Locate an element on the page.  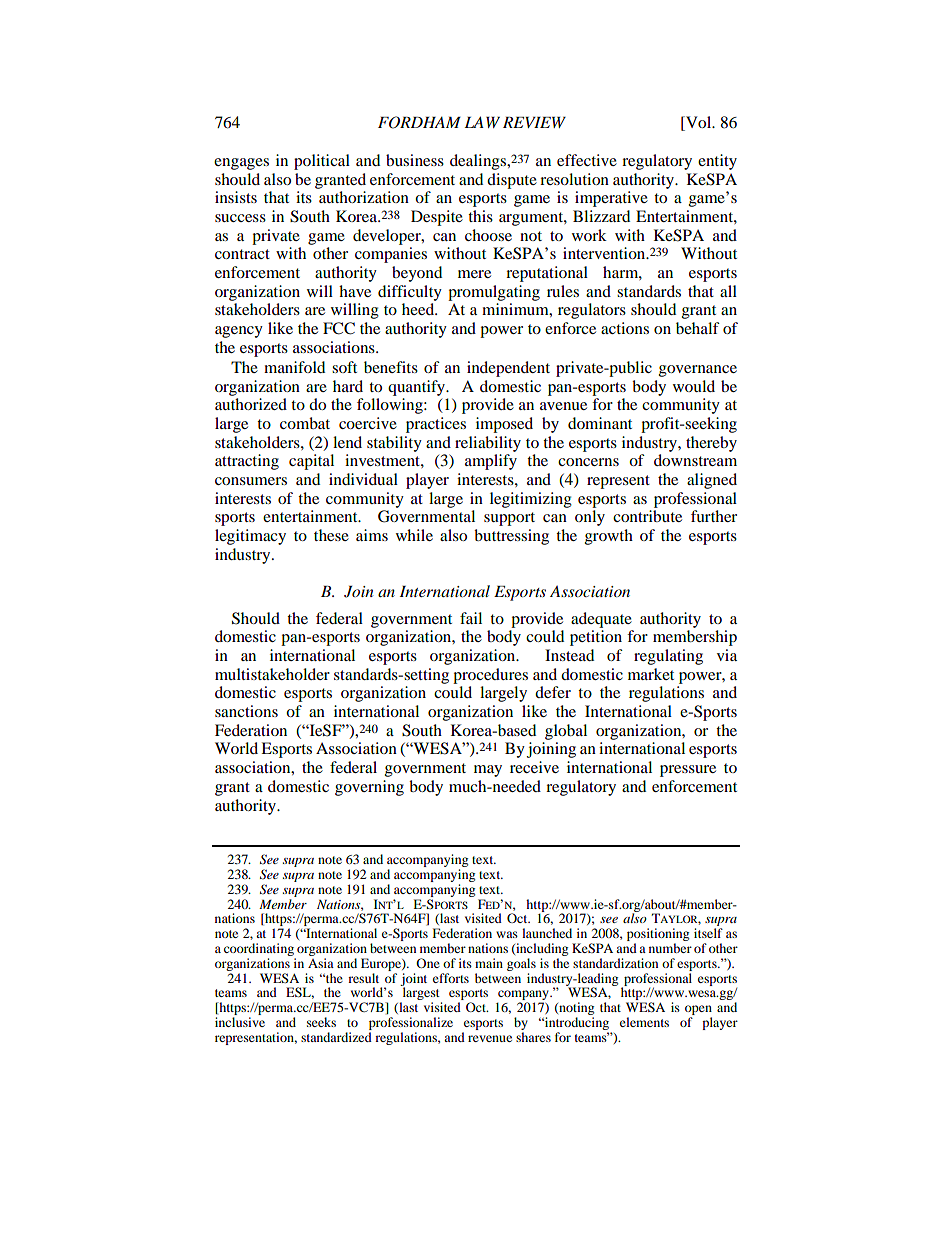
contribute is located at coordinates (647, 516).
